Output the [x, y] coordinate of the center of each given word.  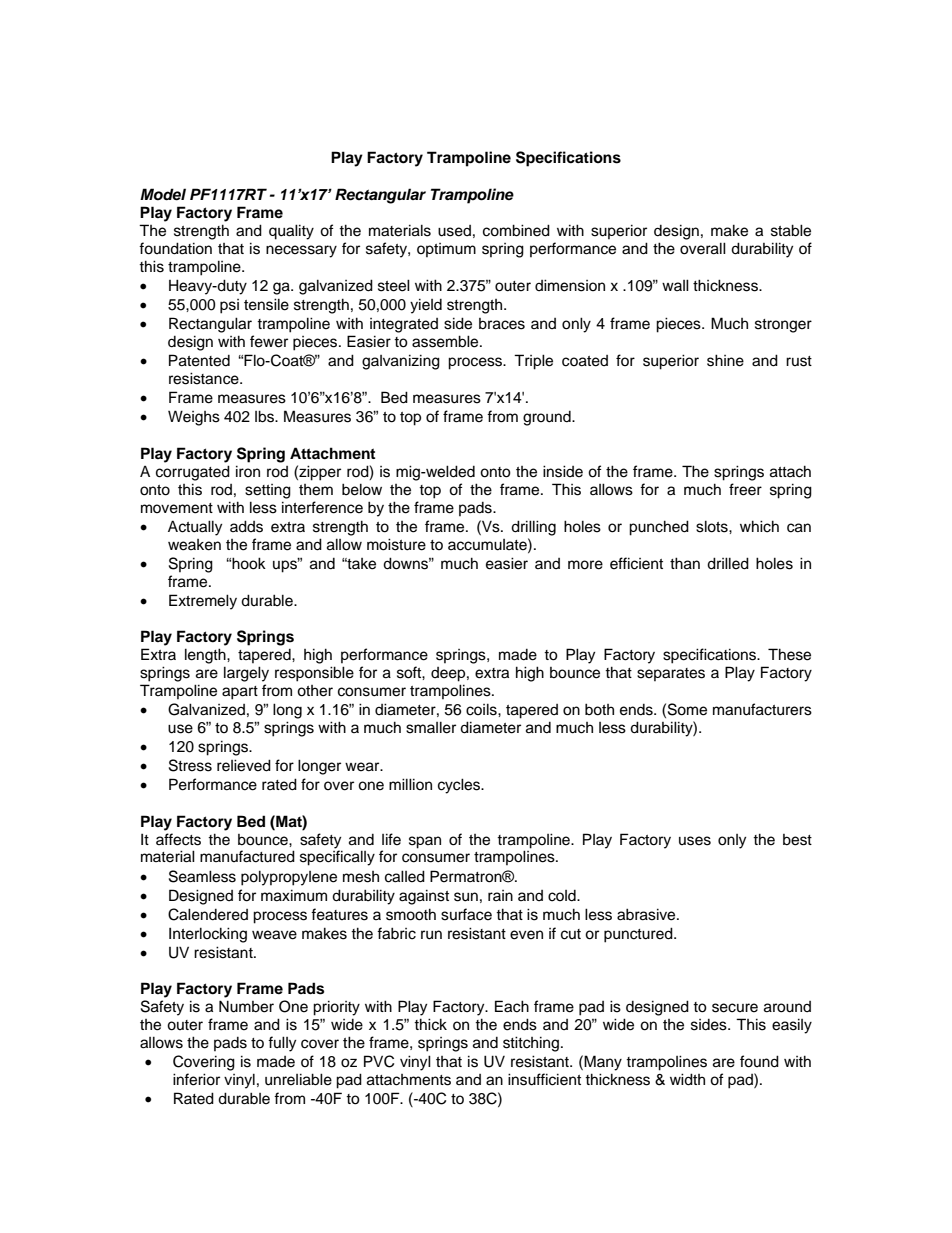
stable [791, 230]
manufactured [247, 856]
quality [291, 232]
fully [282, 1044]
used [454, 231]
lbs [265, 416]
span [425, 842]
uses [695, 841]
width [687, 1079]
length [206, 656]
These [789, 654]
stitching [532, 1044]
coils [482, 709]
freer [745, 489]
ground [548, 418]
